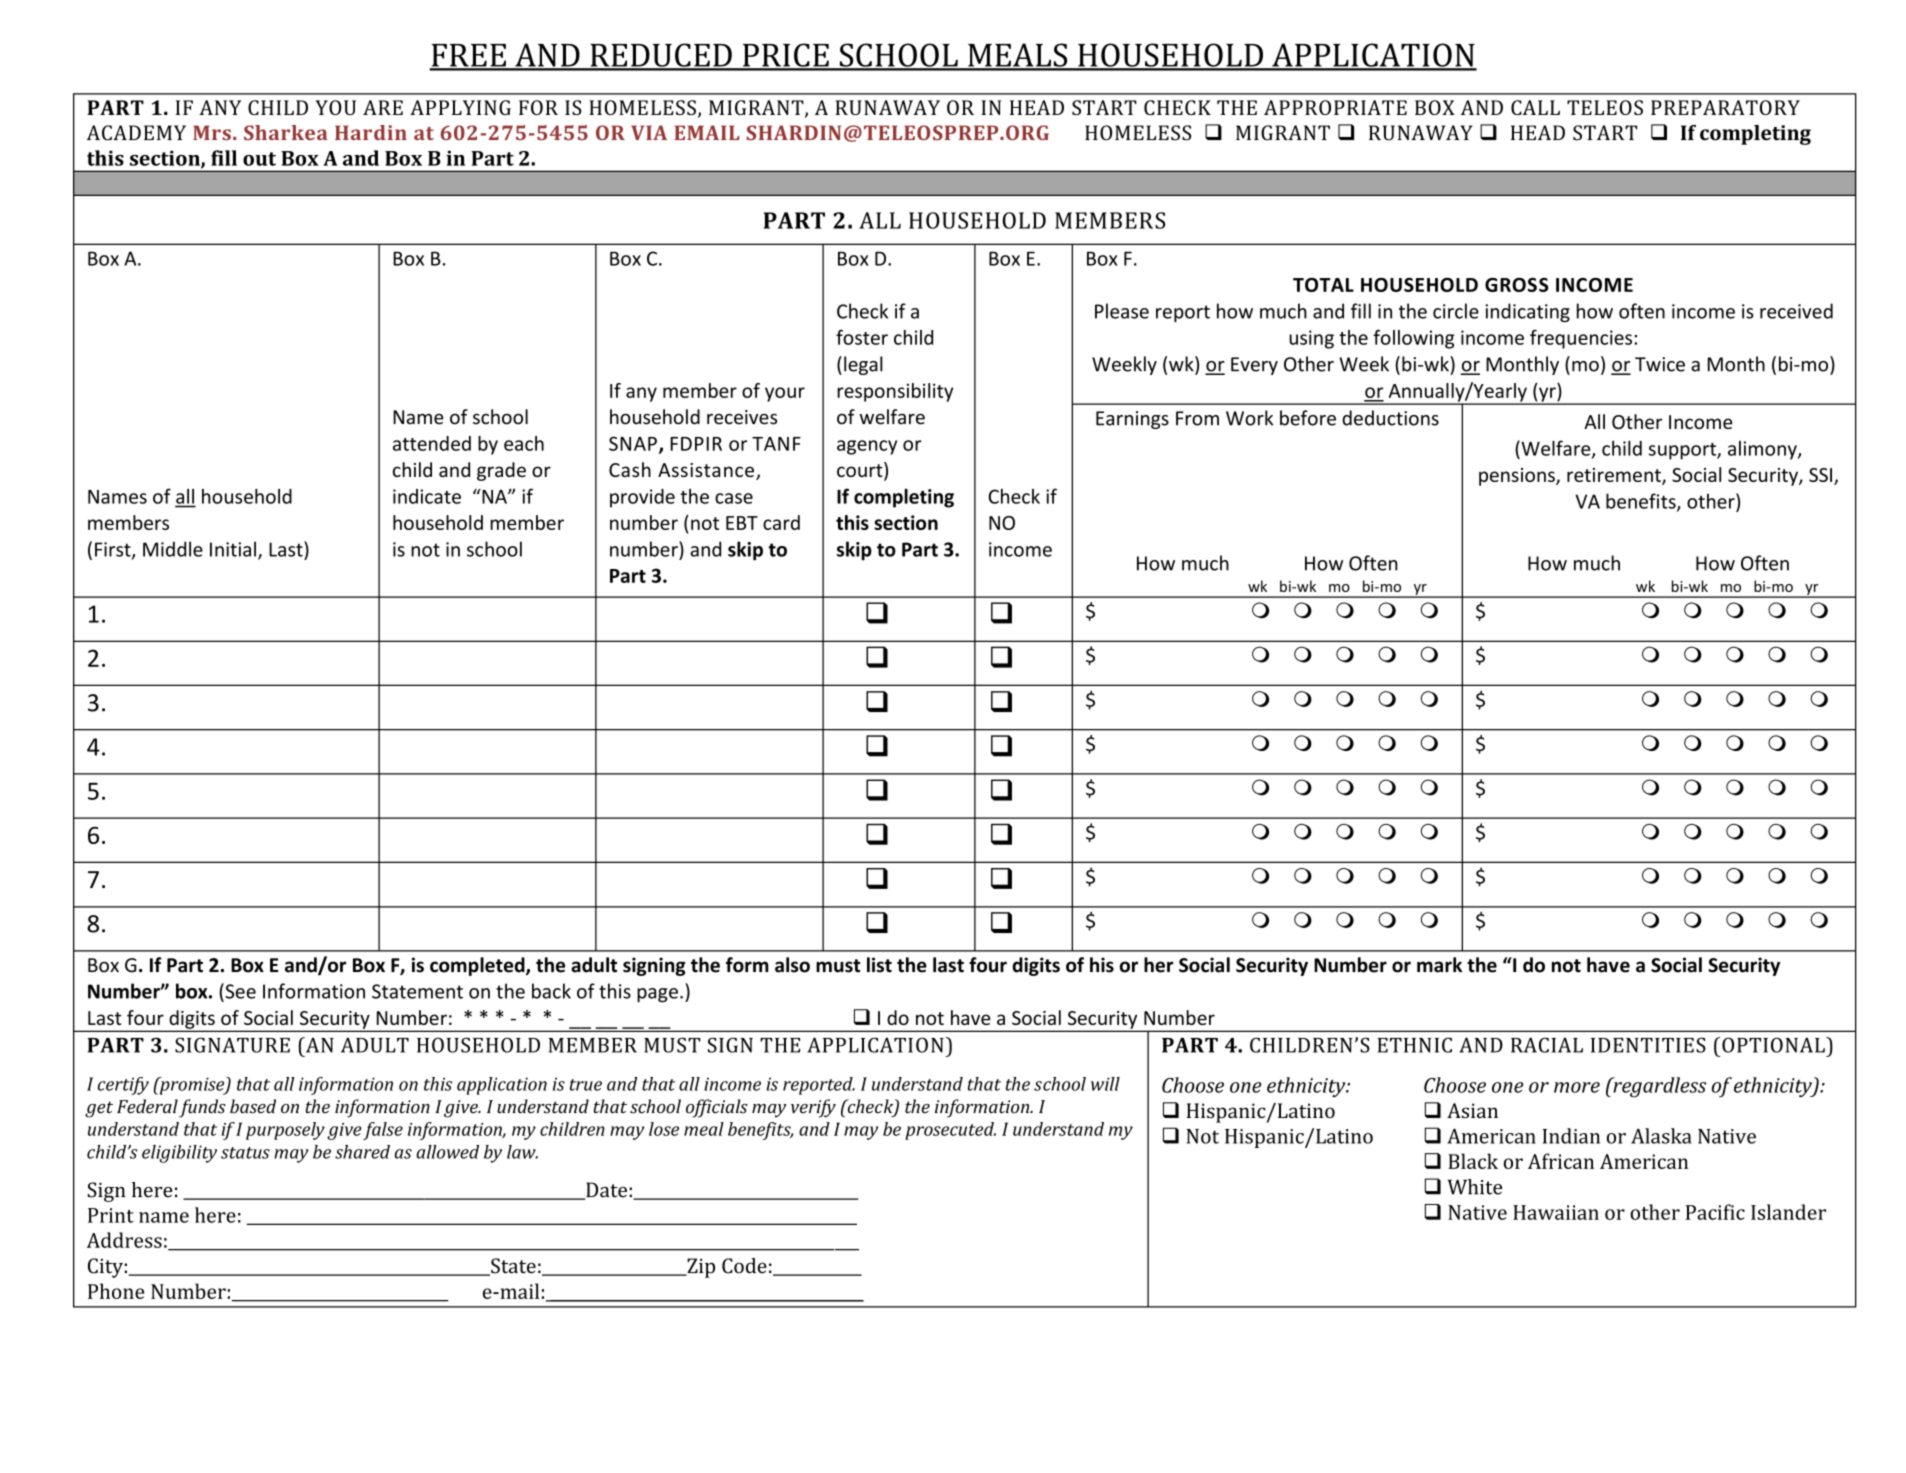  Describe the element at coordinates (259, 159) in the document. I see `out` at that location.
